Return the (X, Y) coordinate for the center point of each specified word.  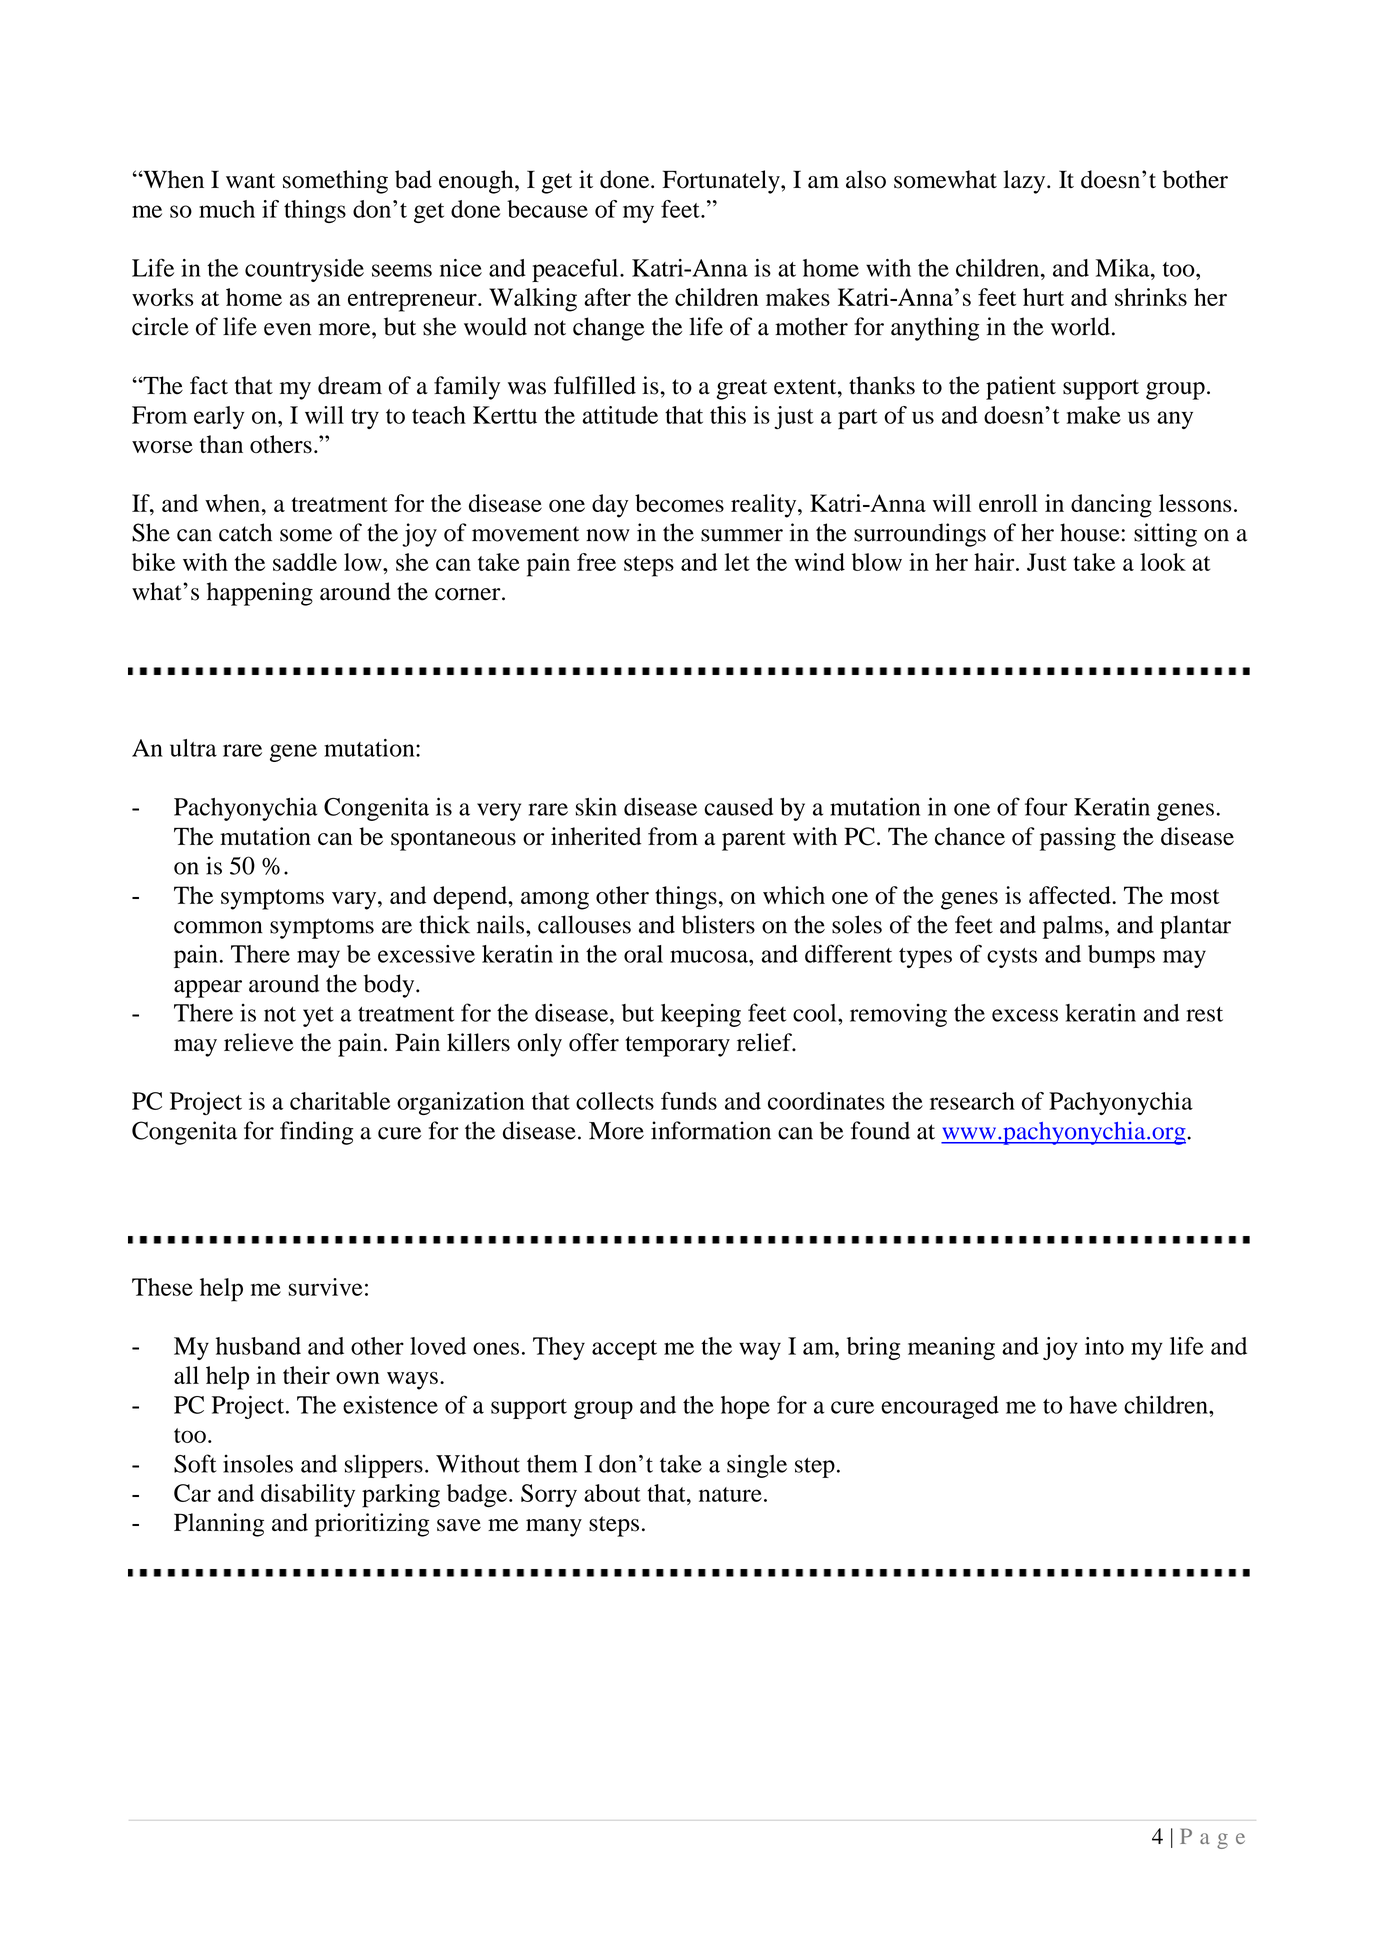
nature (730, 1494)
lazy (1026, 182)
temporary (677, 1046)
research (972, 1101)
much (227, 209)
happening (260, 594)
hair (995, 562)
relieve (259, 1042)
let (737, 562)
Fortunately (722, 182)
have (1093, 1405)
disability (308, 1496)
